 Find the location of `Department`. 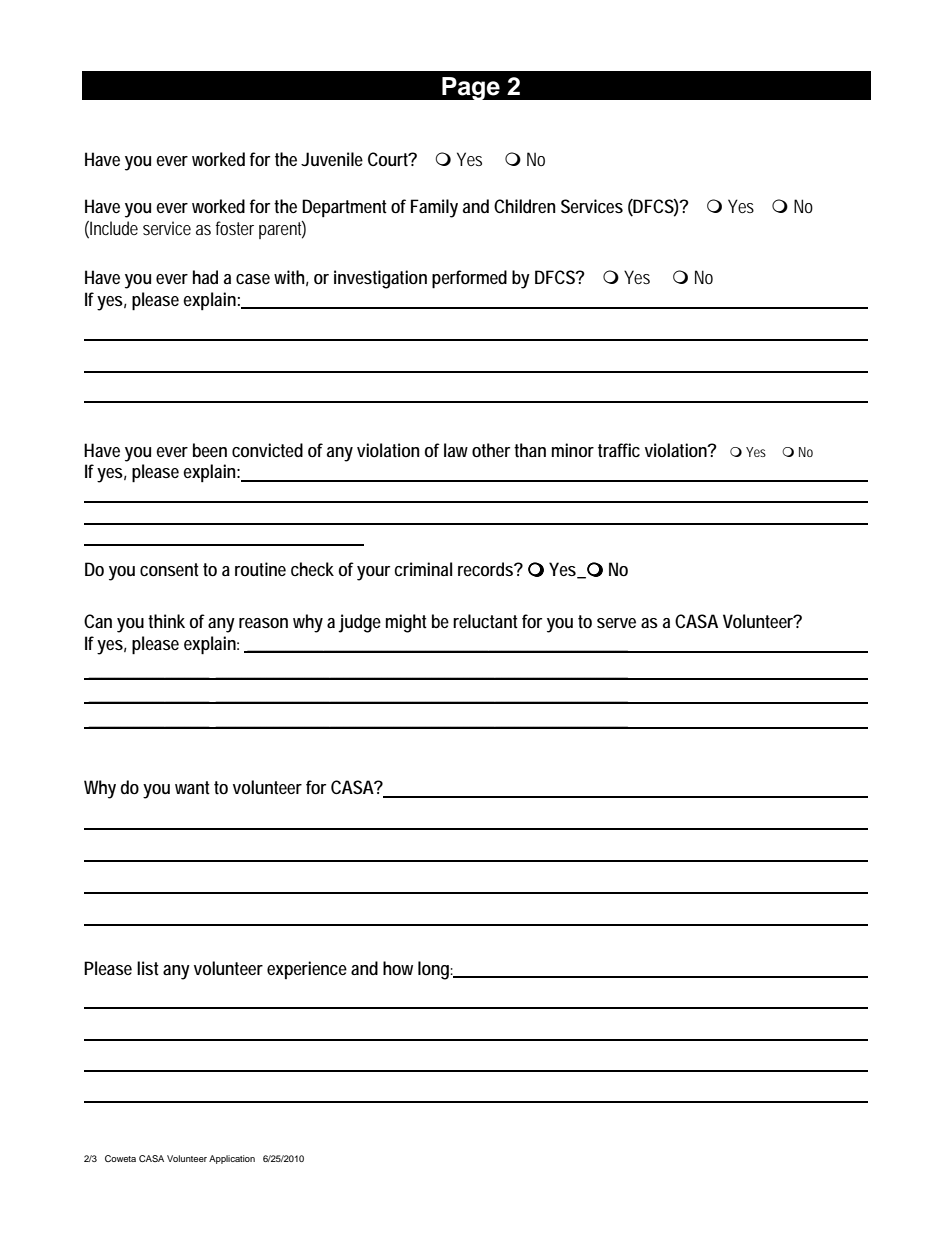

Department is located at coordinates (344, 208).
